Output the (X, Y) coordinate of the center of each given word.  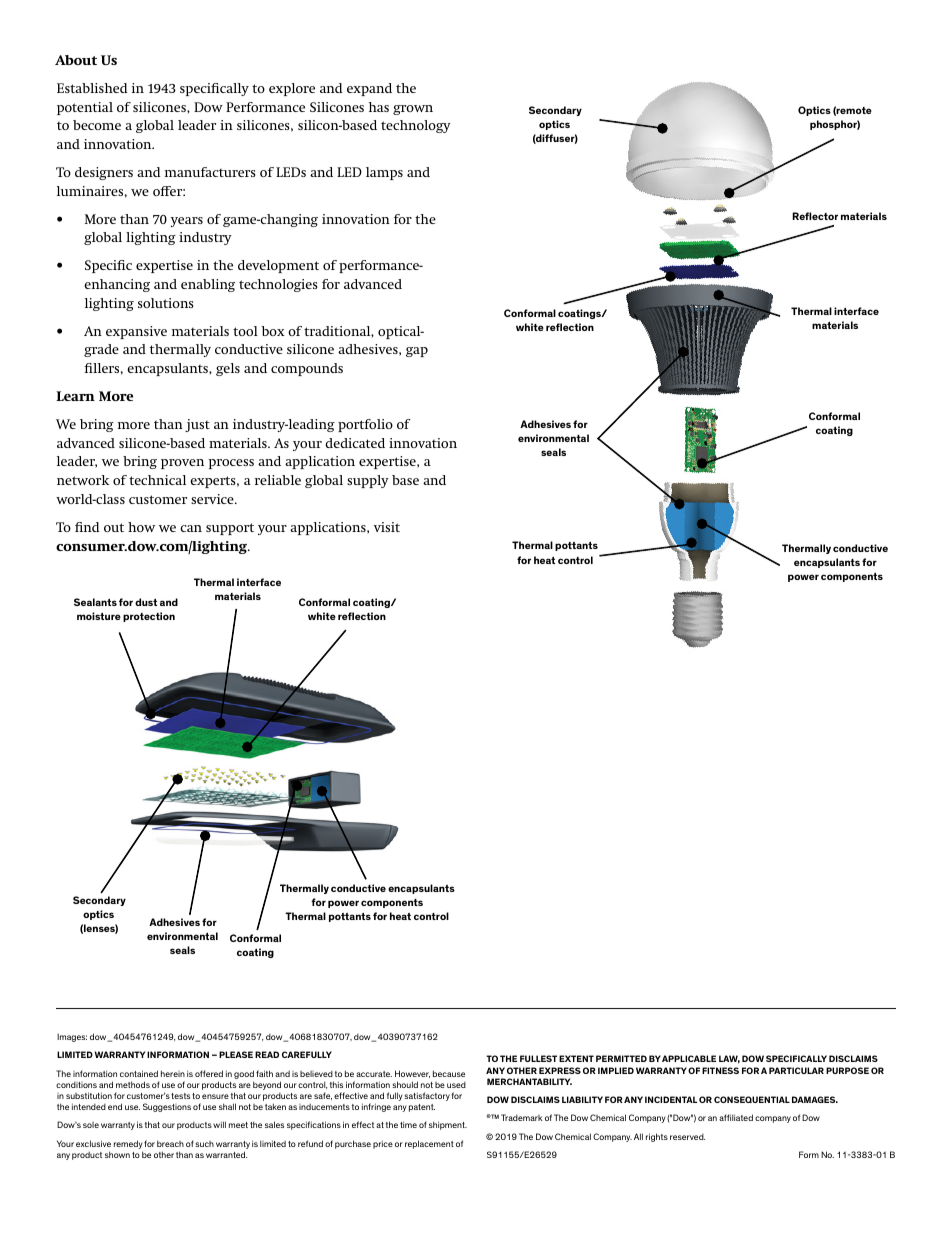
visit (387, 527)
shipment (448, 1125)
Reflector (815, 216)
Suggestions (167, 1107)
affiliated (736, 1117)
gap (417, 352)
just (197, 425)
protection (149, 617)
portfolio (365, 425)
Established (92, 88)
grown (413, 110)
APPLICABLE (689, 1058)
